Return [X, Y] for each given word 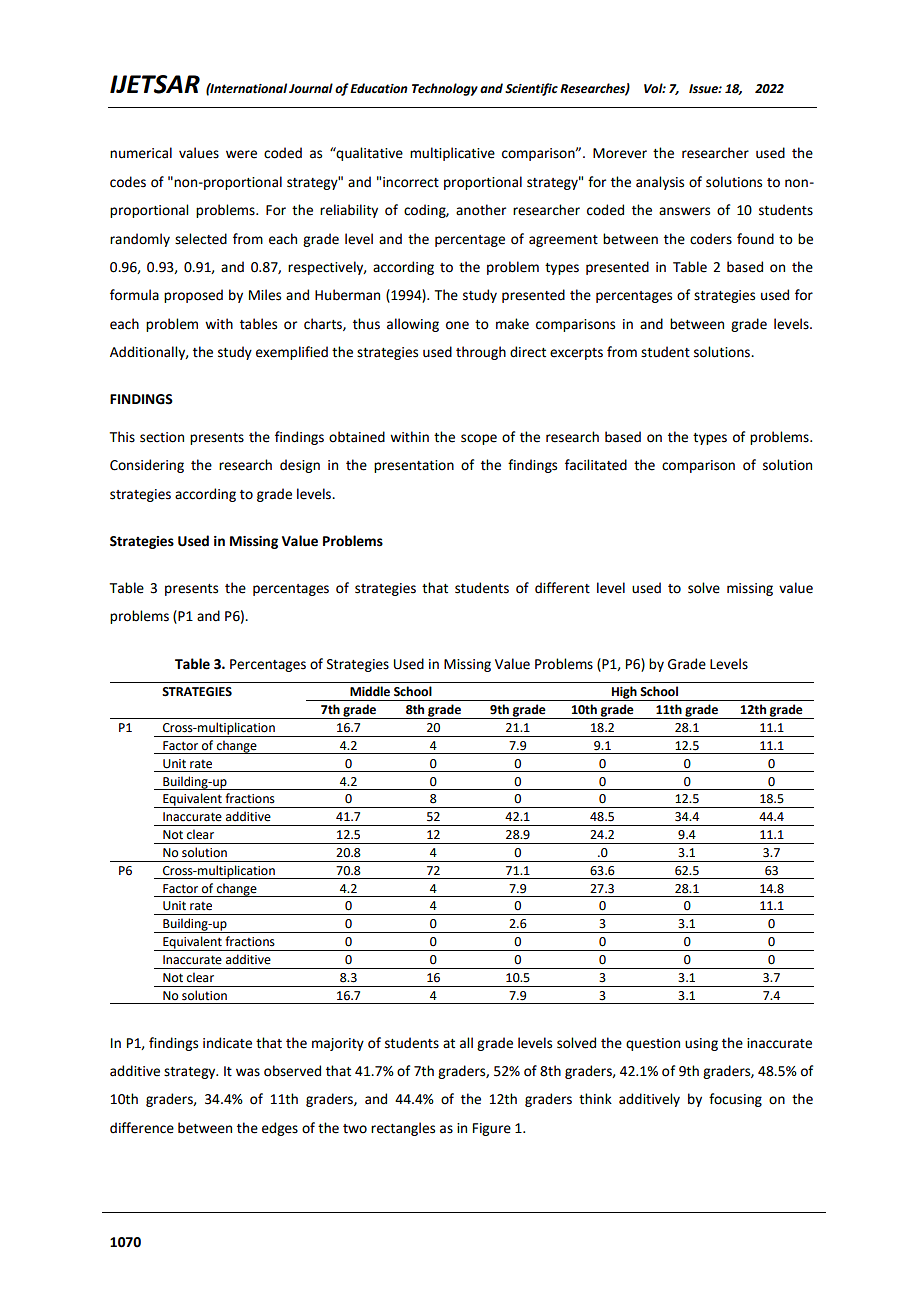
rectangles [403, 1129]
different [562, 588]
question [653, 1044]
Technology [445, 89]
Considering [147, 466]
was [248, 1072]
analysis [660, 183]
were [241, 154]
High [624, 693]
